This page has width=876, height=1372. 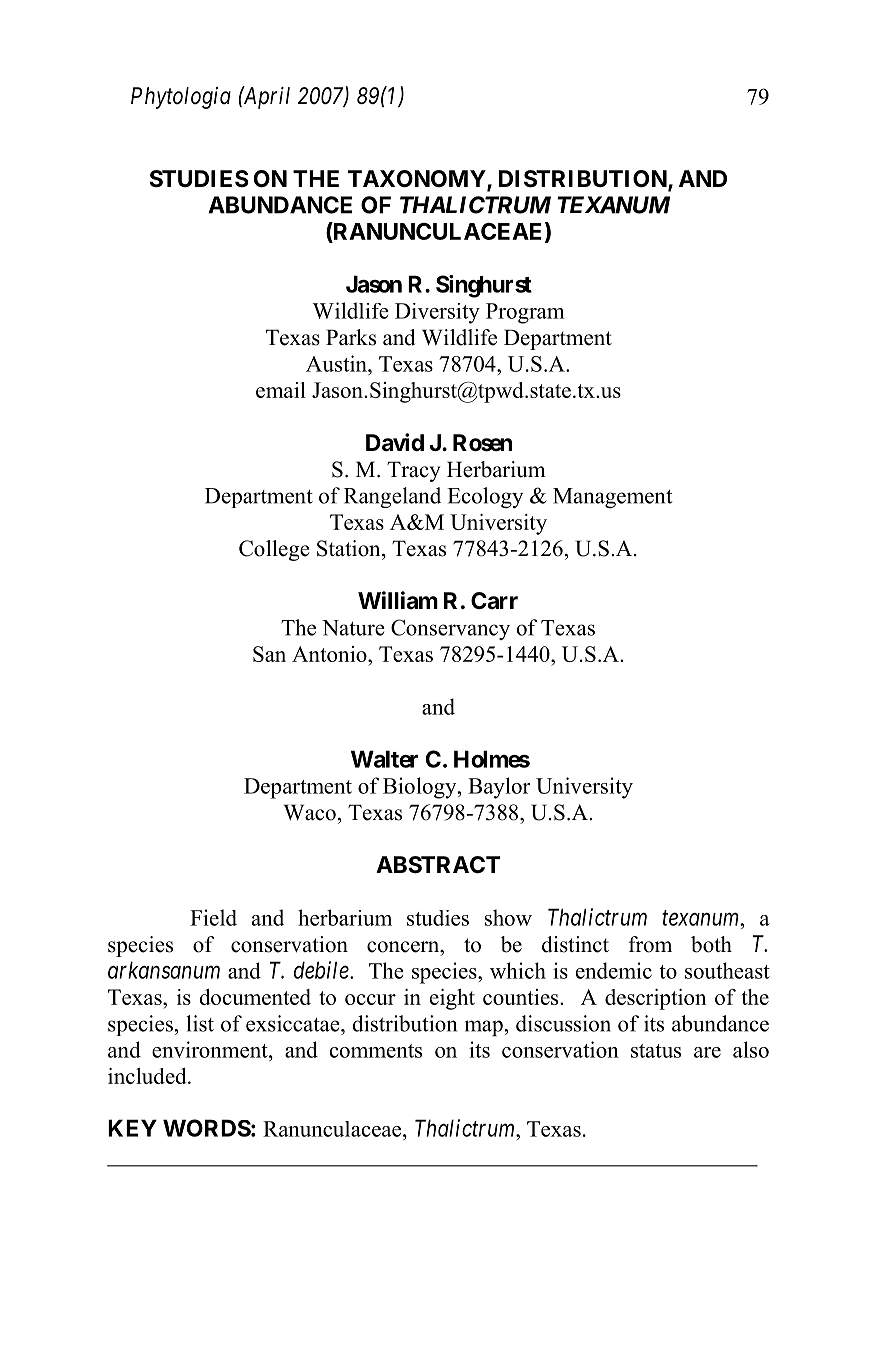 What do you see at coordinates (211, 1049) in the page?
I see `environment` at bounding box center [211, 1049].
